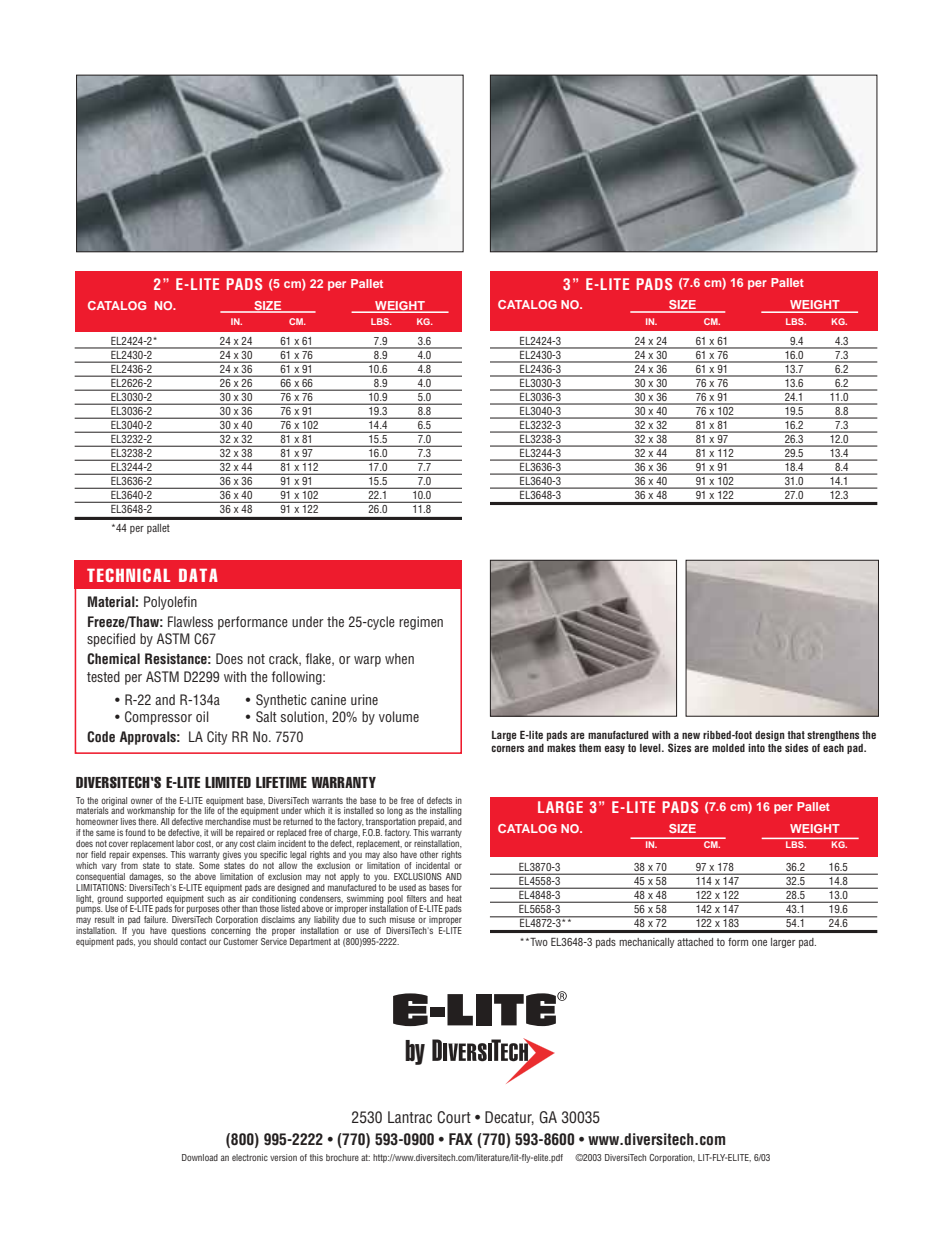  I want to click on Polyolefin, so click(170, 603).
